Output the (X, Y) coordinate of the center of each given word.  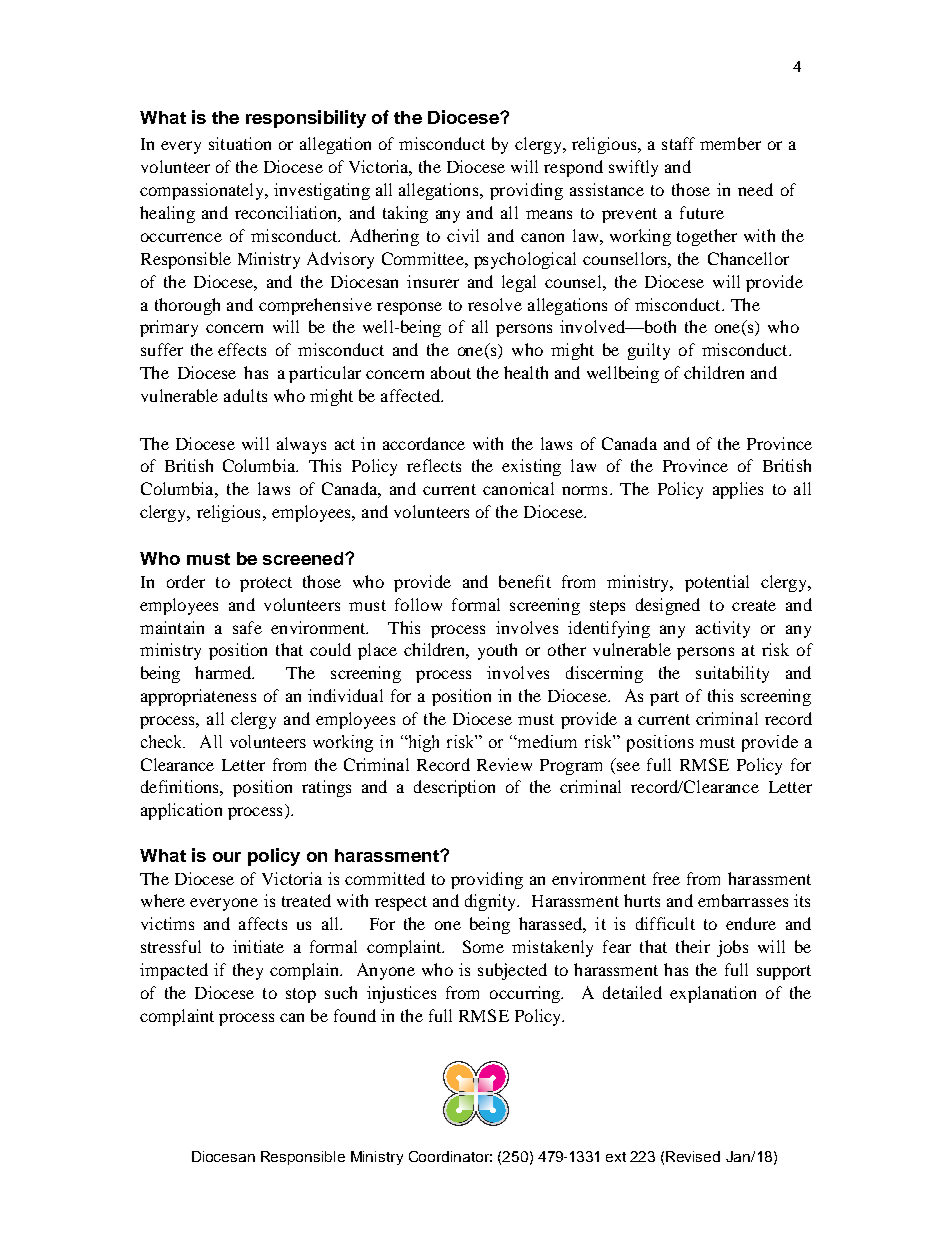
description (454, 788)
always (301, 445)
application (181, 811)
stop (301, 995)
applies (738, 490)
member (730, 143)
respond (573, 168)
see (628, 766)
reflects (434, 465)
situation (240, 143)
